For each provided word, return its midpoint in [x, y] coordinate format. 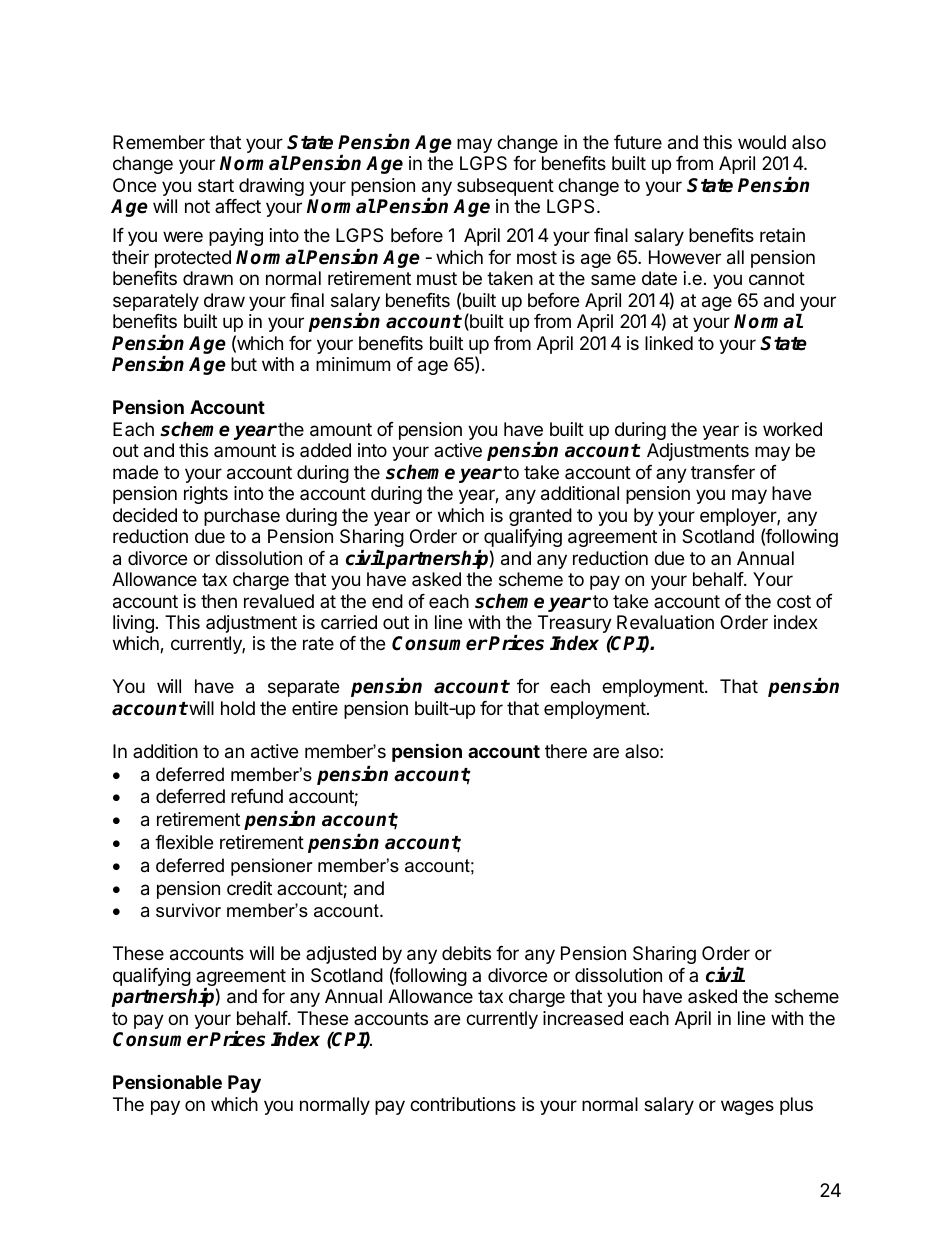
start [216, 185]
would [762, 142]
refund [257, 796]
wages [747, 1107]
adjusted [341, 955]
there [566, 751]
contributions [463, 1104]
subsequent [505, 187]
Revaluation [665, 622]
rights [206, 495]
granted [540, 517]
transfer [723, 472]
